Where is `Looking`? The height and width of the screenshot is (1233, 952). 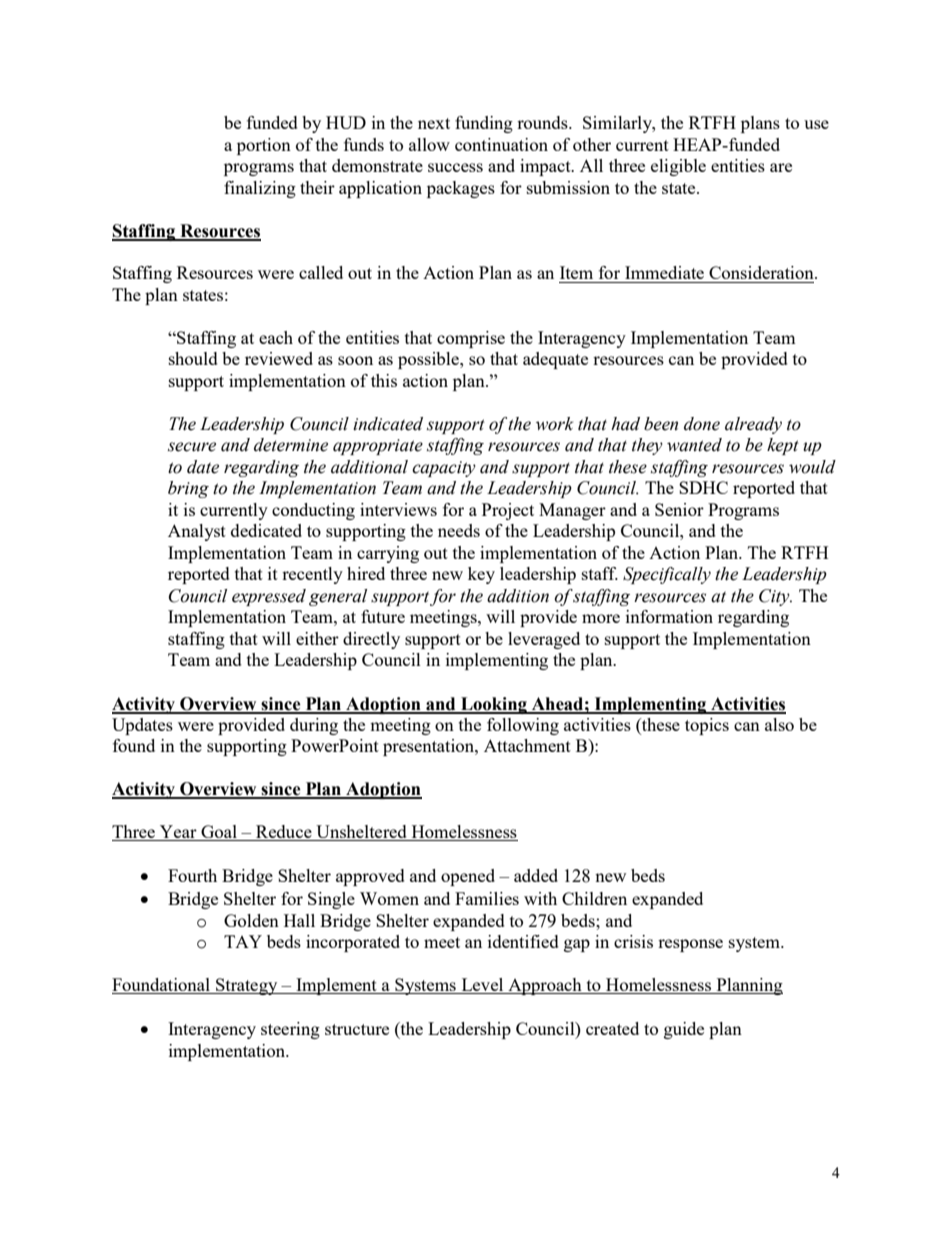 Looking is located at coordinates (494, 705).
